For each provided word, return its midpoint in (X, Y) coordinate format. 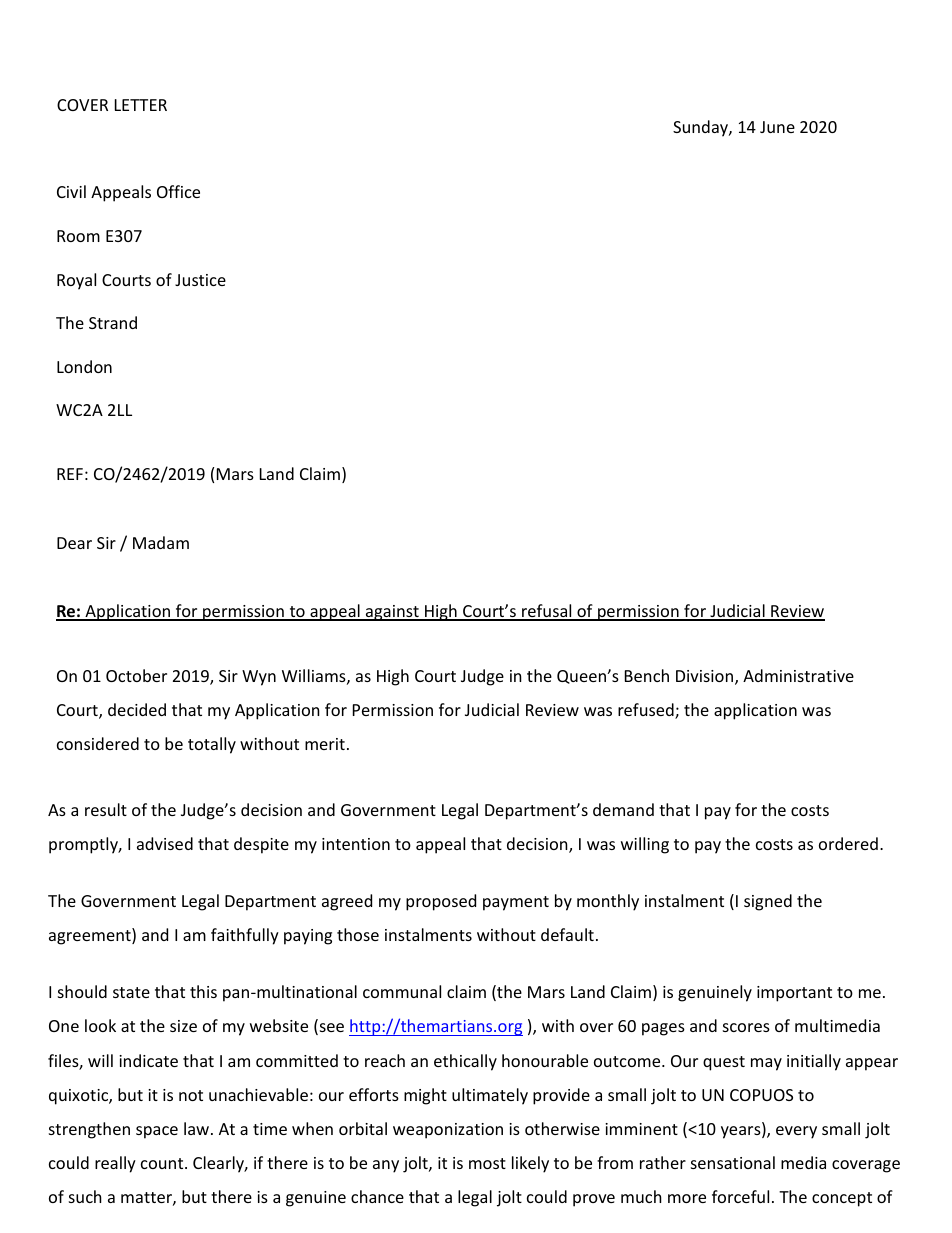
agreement (91, 936)
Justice (200, 280)
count (163, 1163)
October (136, 675)
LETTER (141, 105)
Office (178, 191)
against (392, 613)
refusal (547, 612)
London (84, 366)
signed (768, 902)
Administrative (798, 675)
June (777, 127)
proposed (441, 902)
